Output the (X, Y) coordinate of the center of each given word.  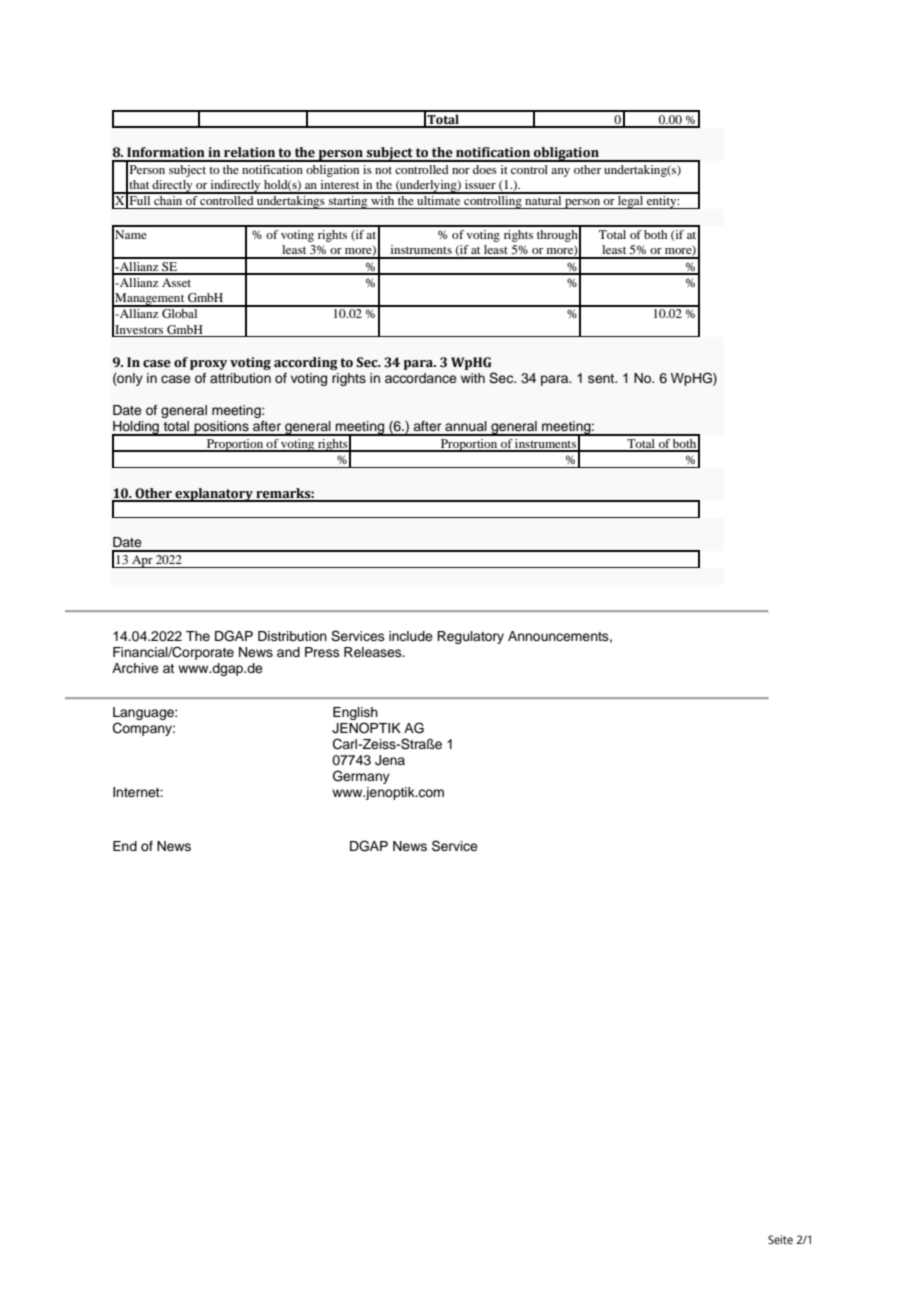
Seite (780, 1239)
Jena (390, 760)
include (411, 636)
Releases (374, 652)
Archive (135, 668)
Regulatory (470, 637)
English (355, 713)
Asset (176, 282)
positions (221, 428)
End (125, 846)
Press (322, 652)
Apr (142, 561)
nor (461, 171)
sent (602, 378)
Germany (361, 777)
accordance (421, 378)
